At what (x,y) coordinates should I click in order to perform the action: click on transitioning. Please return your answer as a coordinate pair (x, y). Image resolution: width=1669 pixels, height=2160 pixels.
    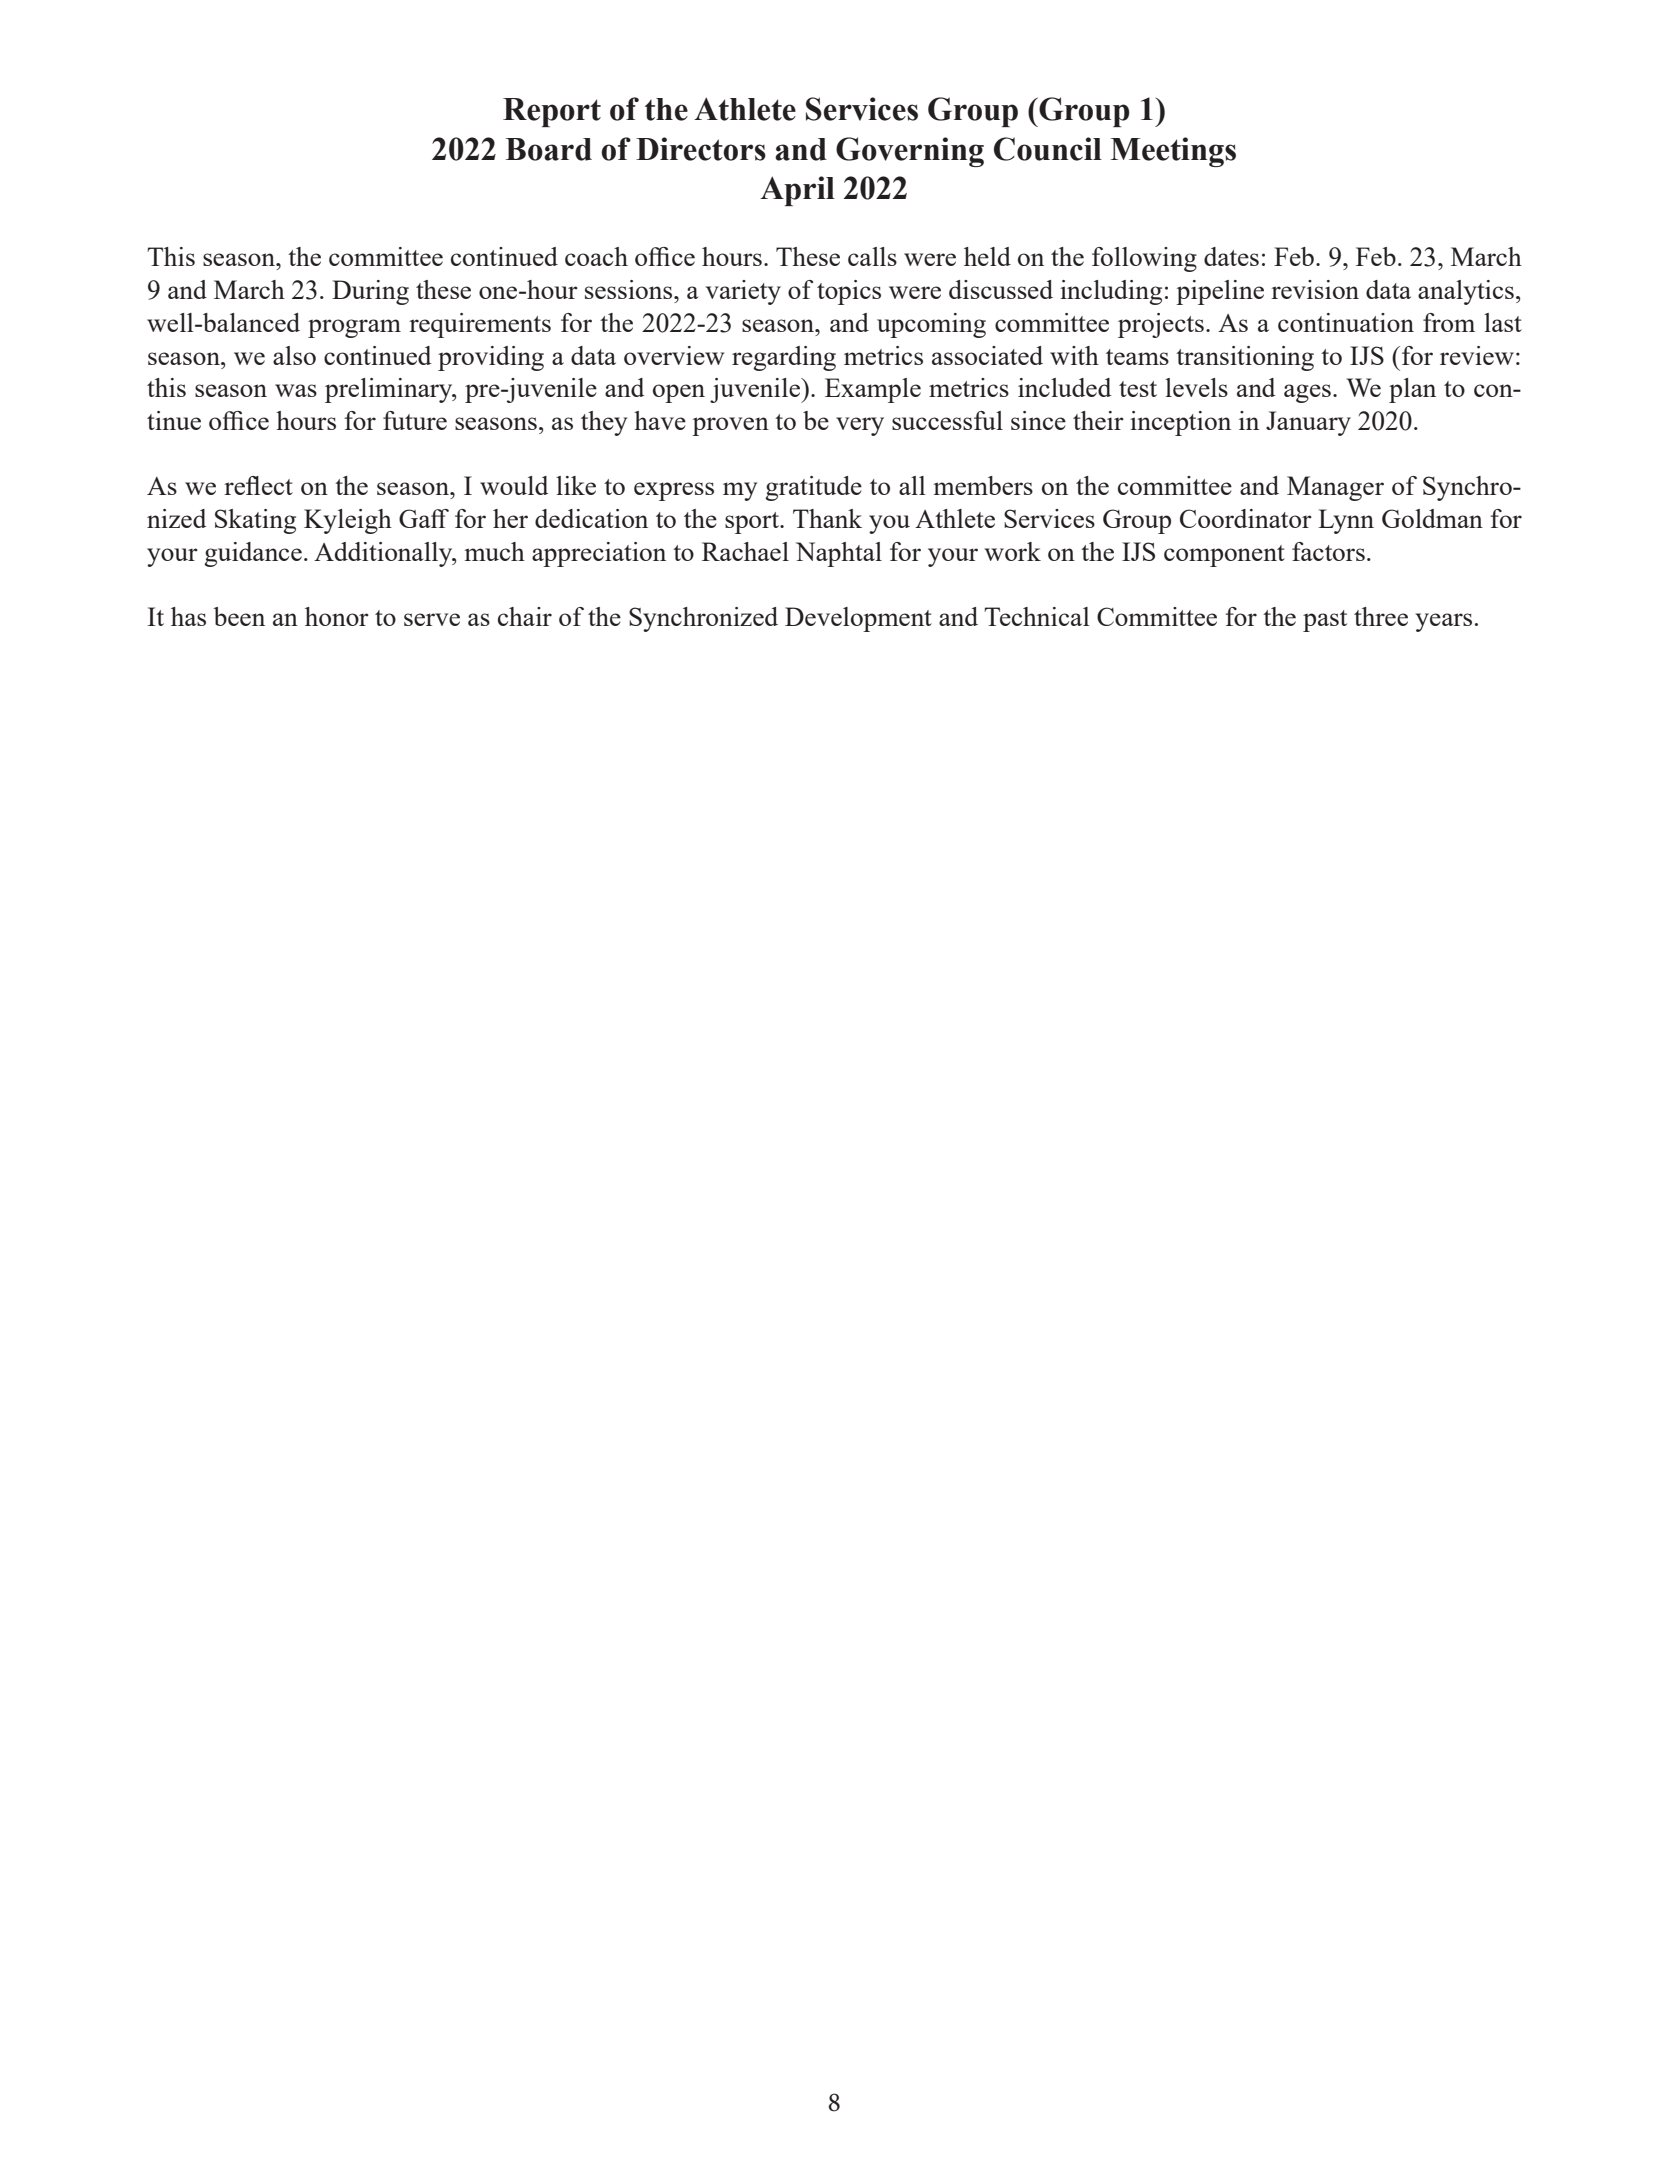
    Looking at the image, I should click on (1245, 358).
